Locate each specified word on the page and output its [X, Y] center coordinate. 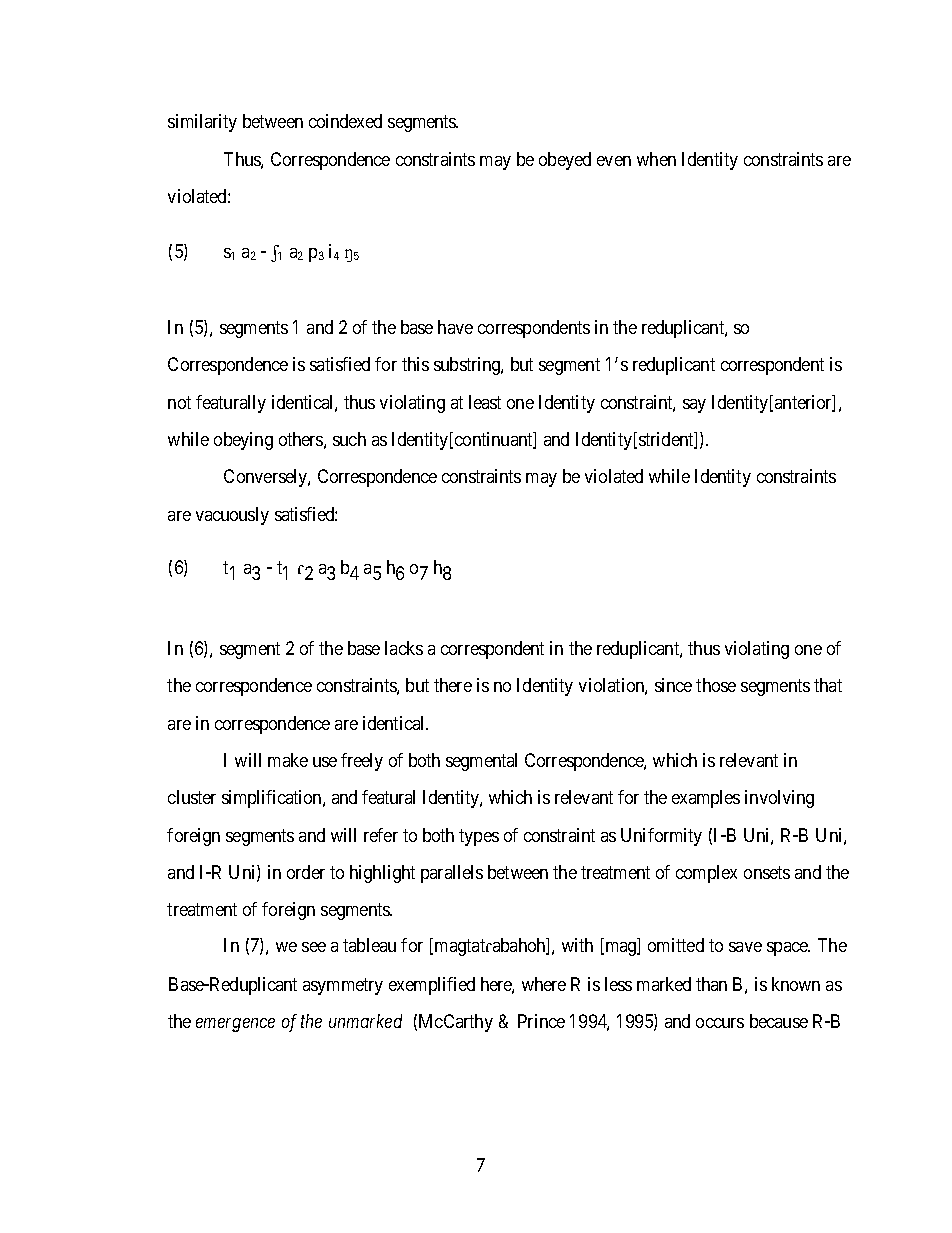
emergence [235, 1025]
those [716, 685]
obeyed [565, 161]
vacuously [232, 516]
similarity [202, 123]
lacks [404, 648]
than [711, 984]
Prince [541, 1021]
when [656, 159]
